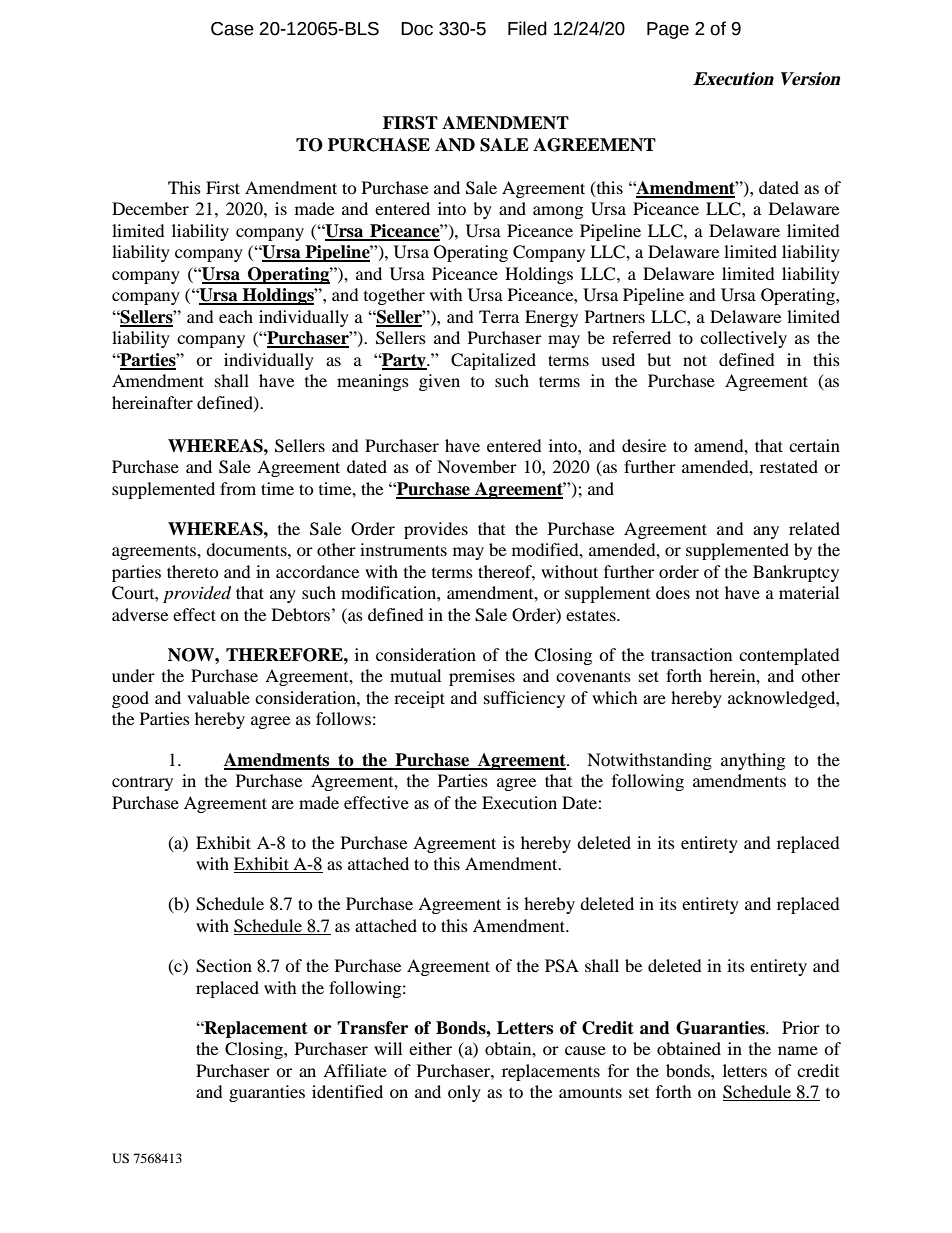 The height and width of the page is (1233, 952). Describe the element at coordinates (150, 208) in the page. I see `December` at that location.
